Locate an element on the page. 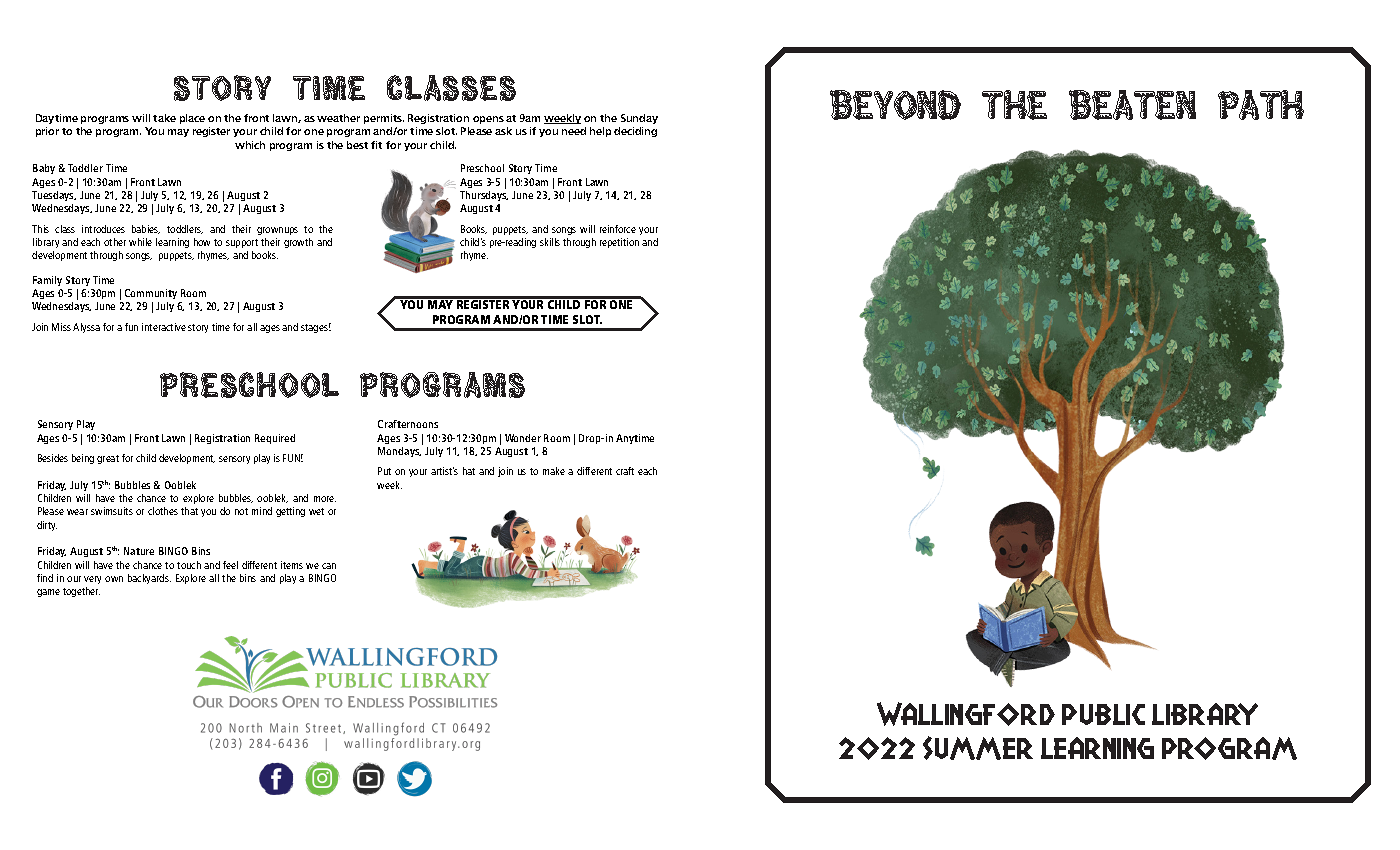  make is located at coordinates (554, 471).
